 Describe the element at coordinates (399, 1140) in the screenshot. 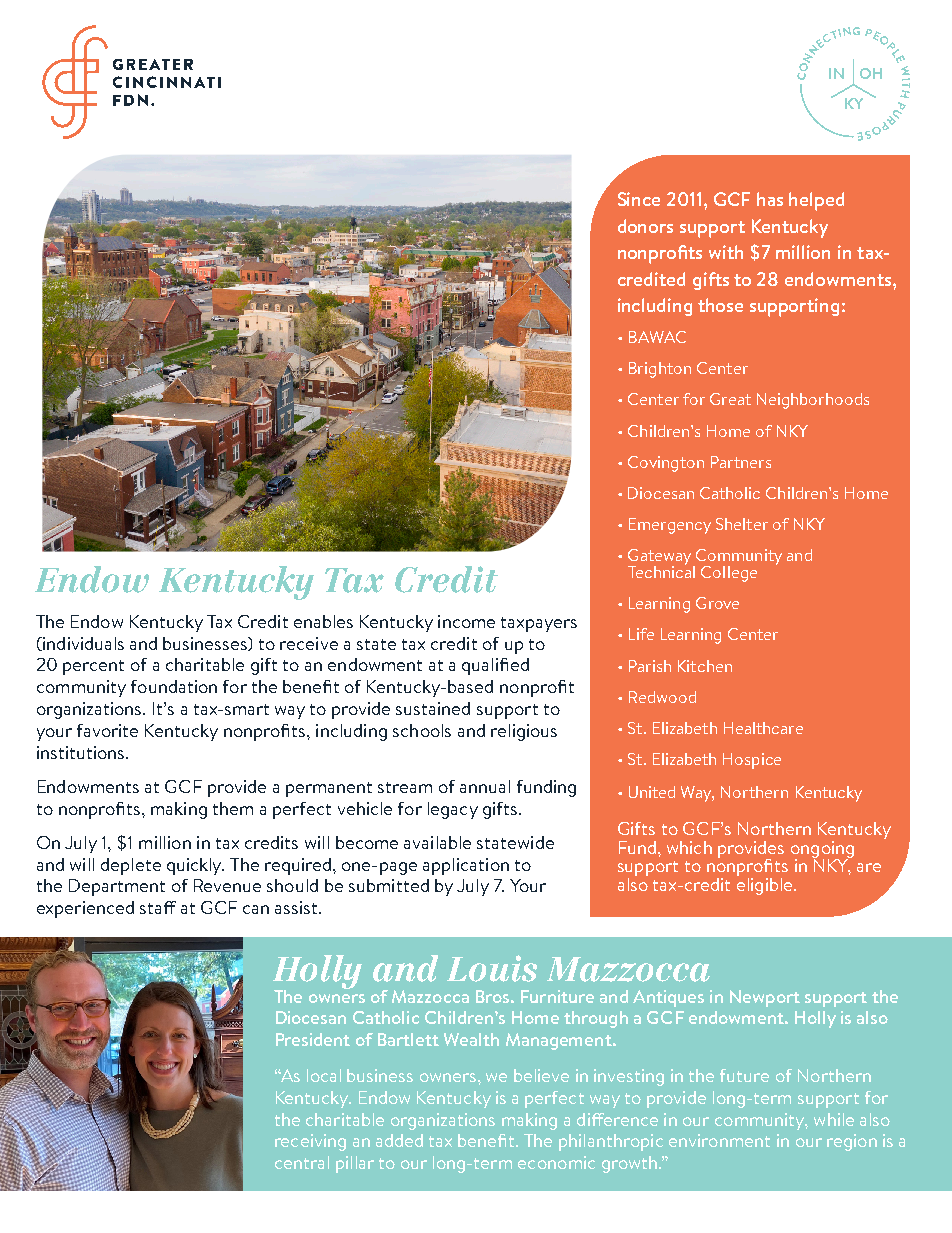

I see `added` at that location.
